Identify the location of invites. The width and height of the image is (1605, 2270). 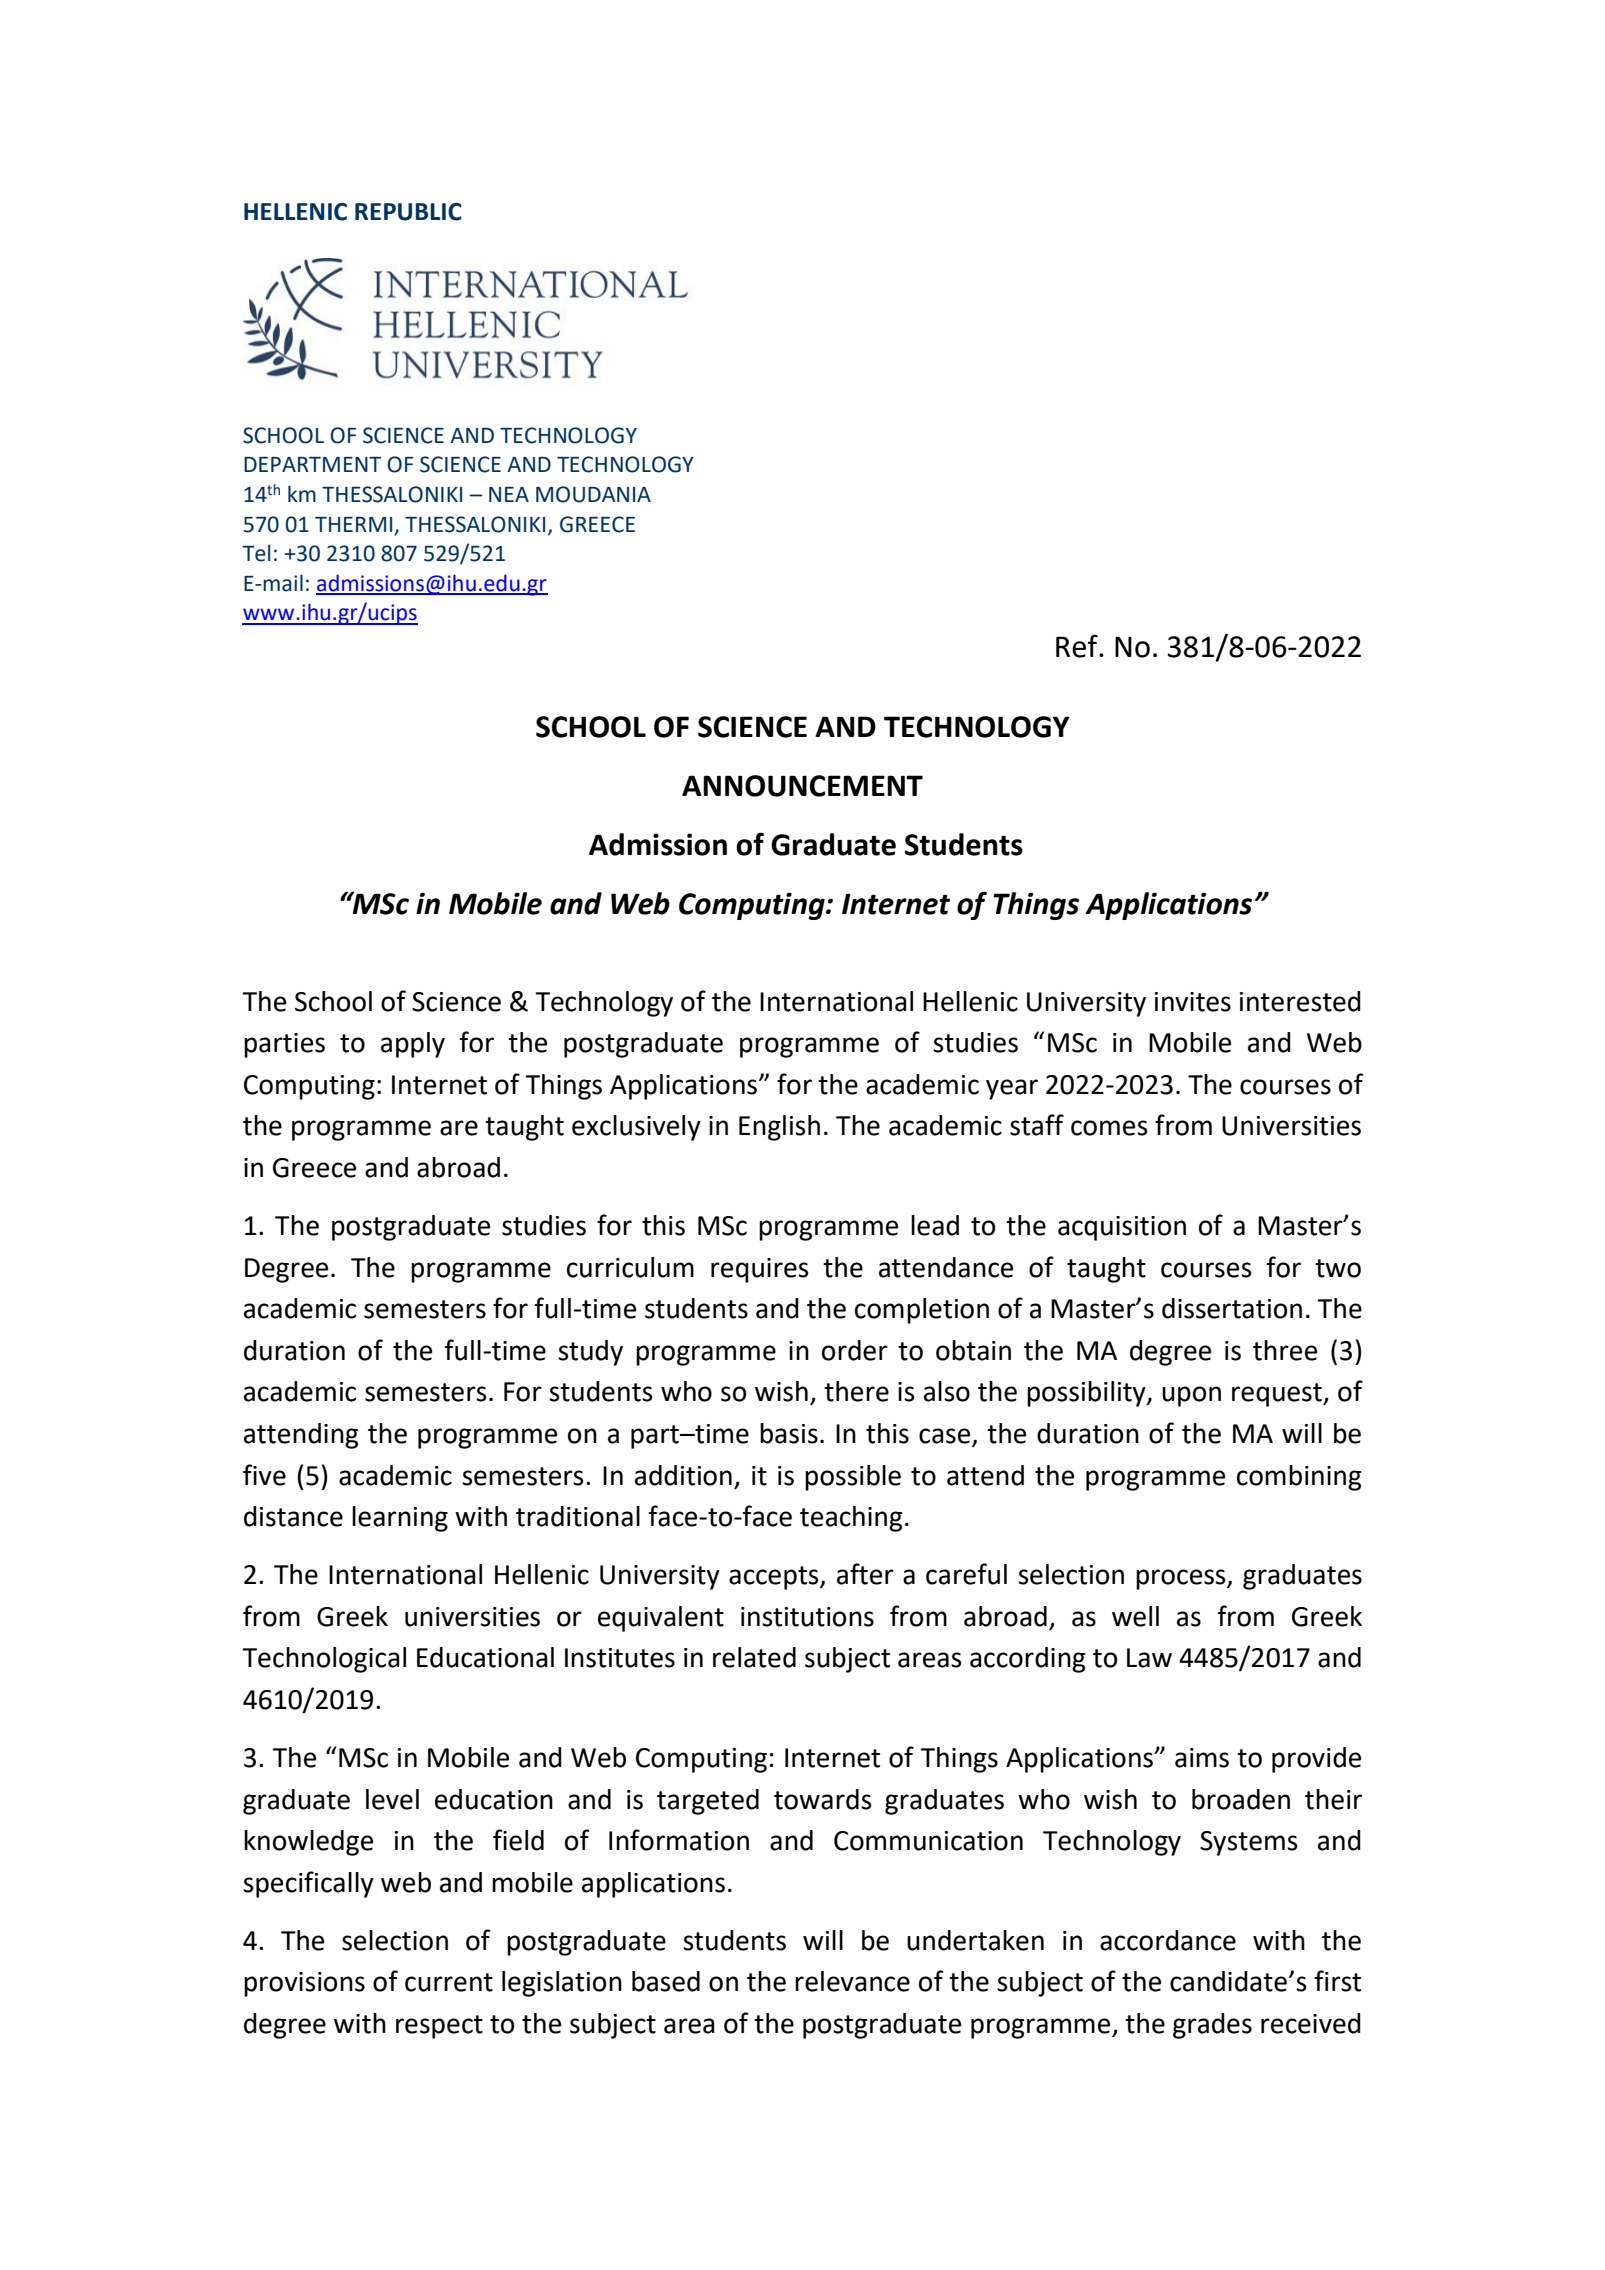
(1193, 1002).
